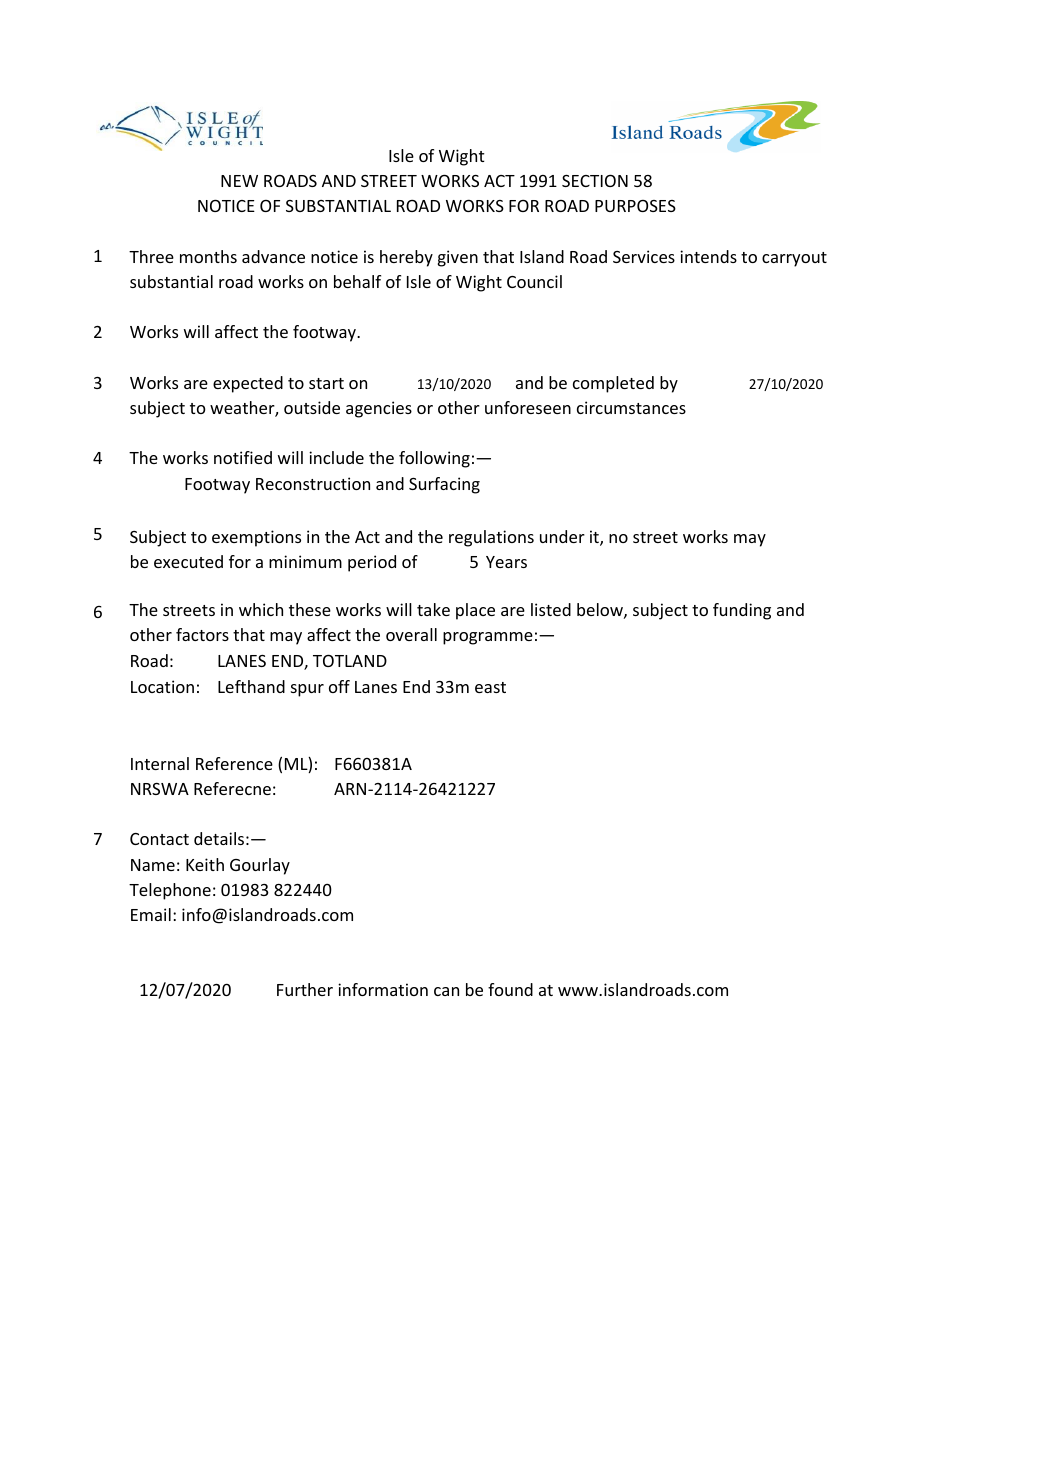 Image resolution: width=1050 pixels, height=1484 pixels. Describe the element at coordinates (458, 258) in the screenshot. I see `given` at that location.
